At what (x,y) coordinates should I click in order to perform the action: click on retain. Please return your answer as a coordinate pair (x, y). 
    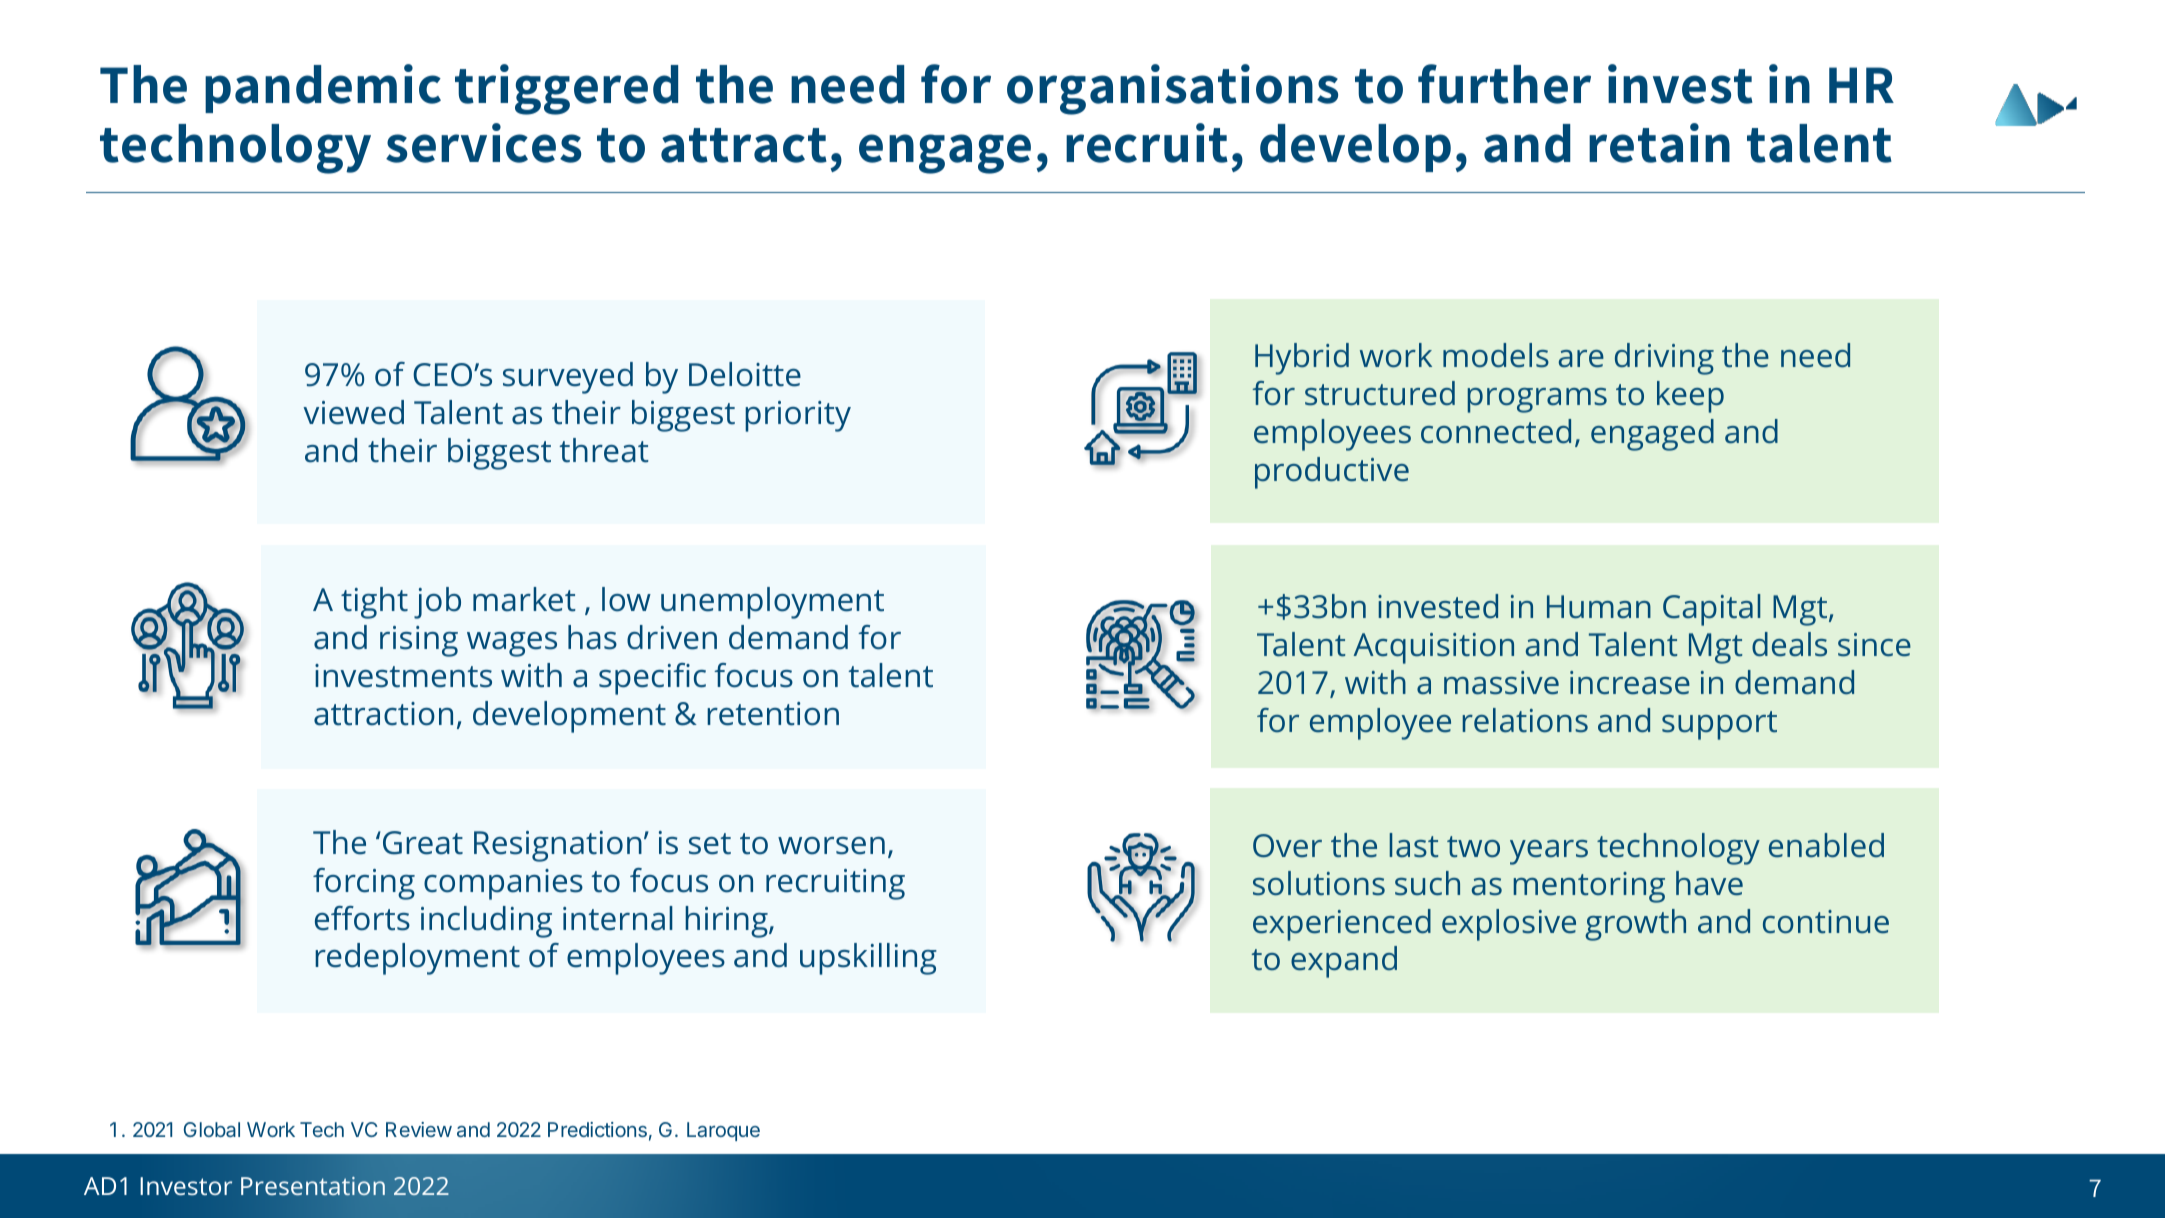
    Looking at the image, I should click on (1659, 143).
